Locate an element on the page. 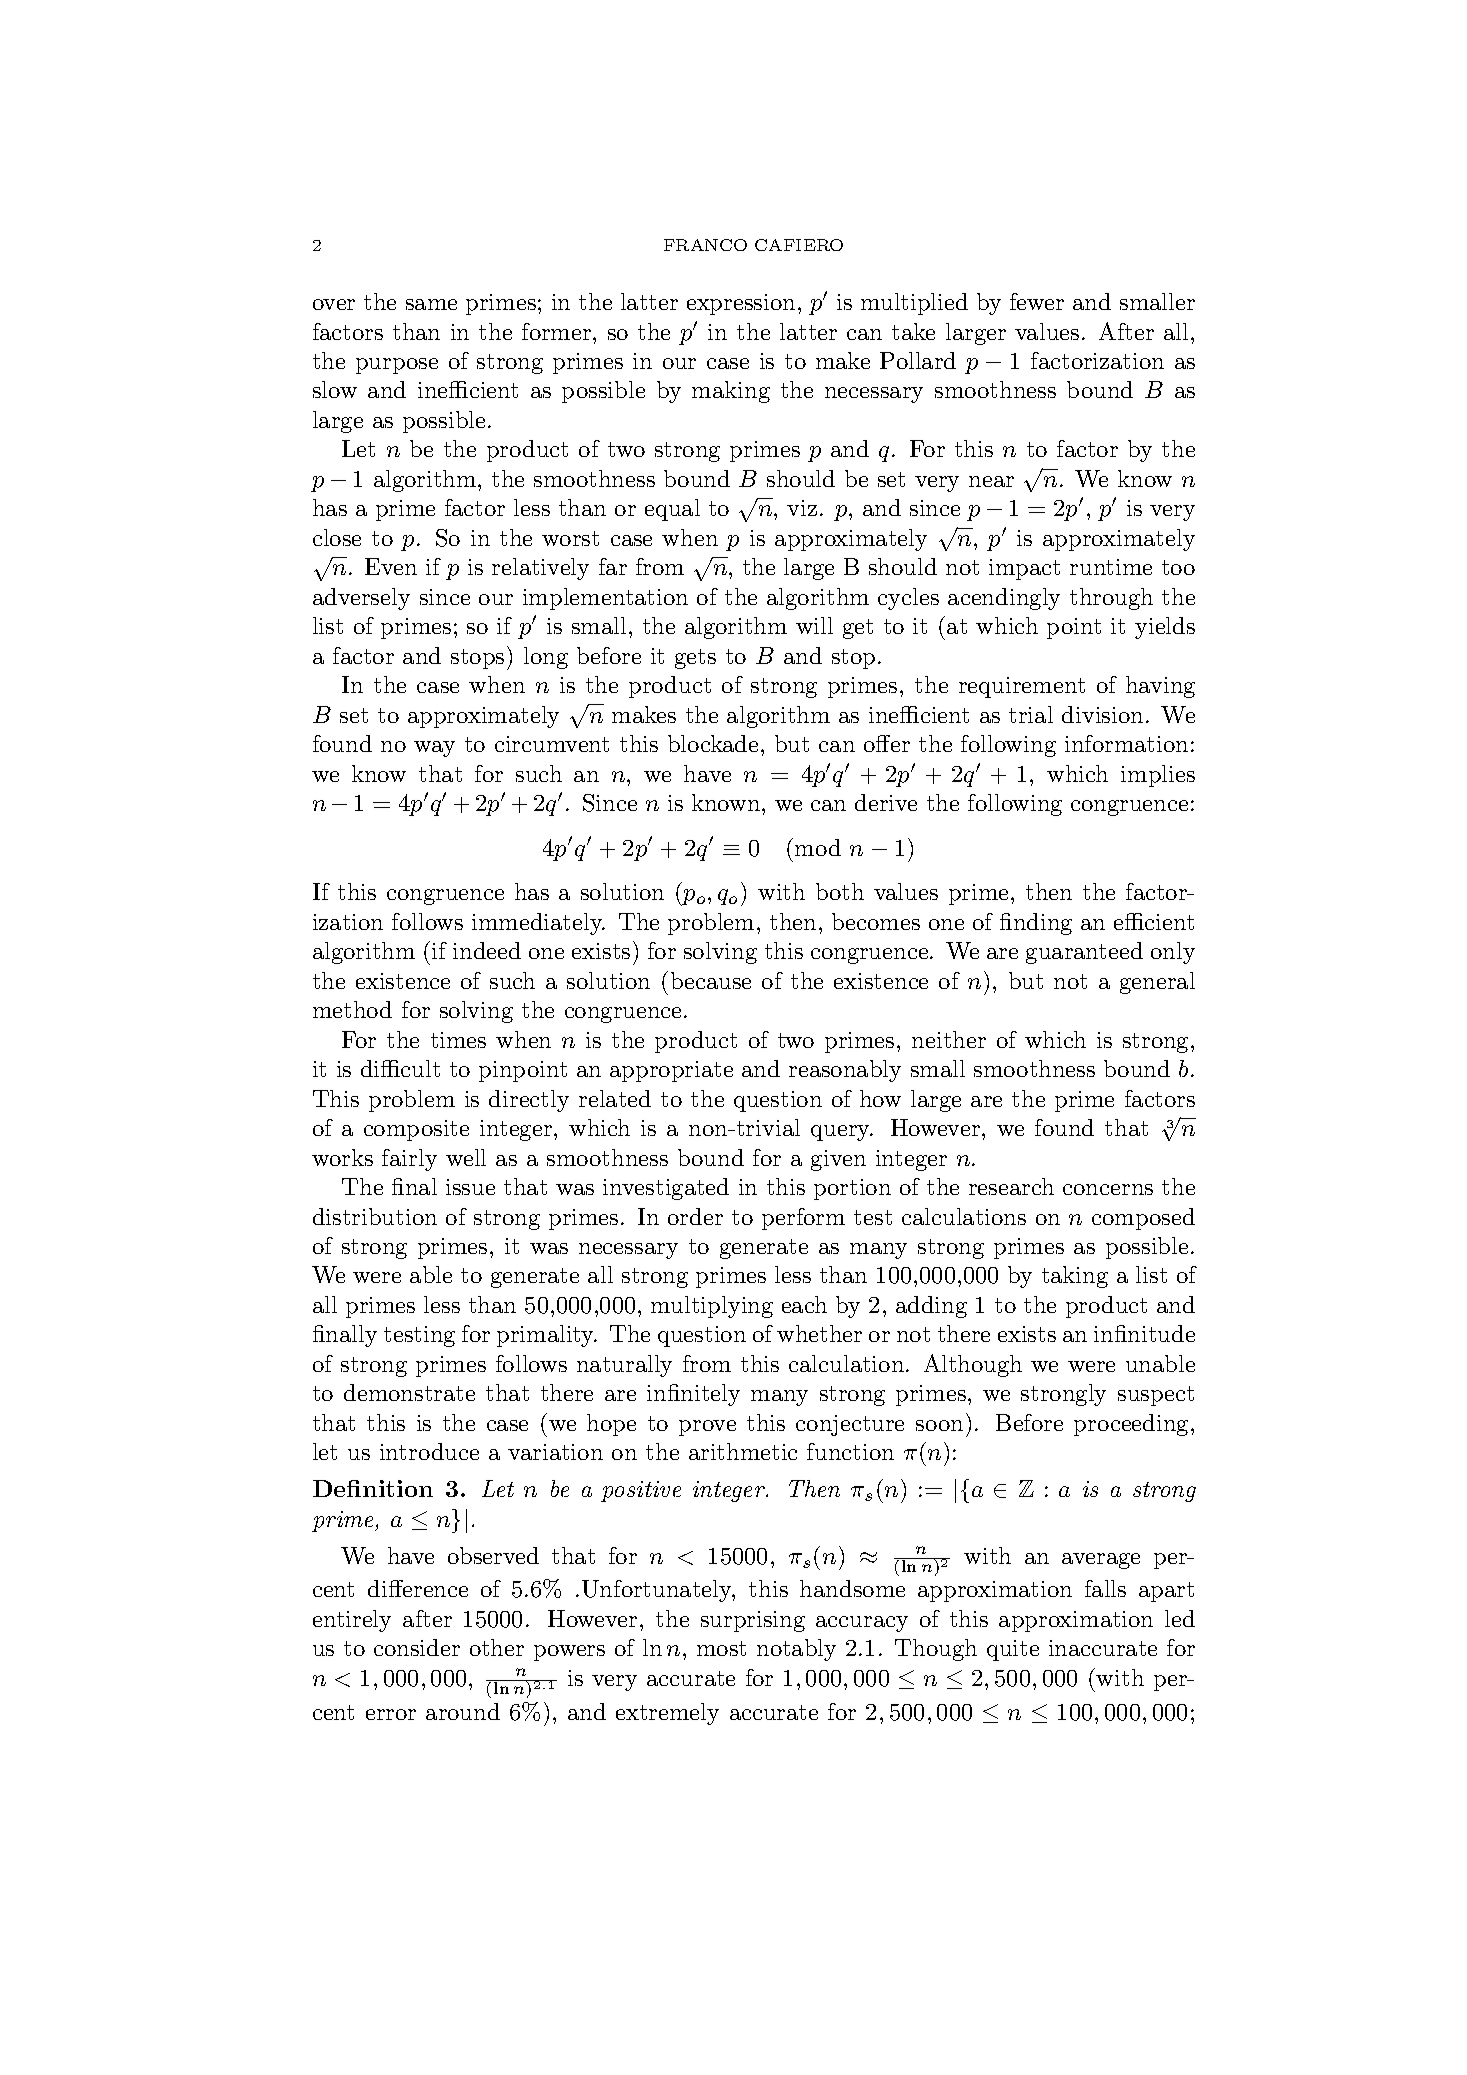 The width and height of the page is (1467, 2075). fewer is located at coordinates (1037, 301).
